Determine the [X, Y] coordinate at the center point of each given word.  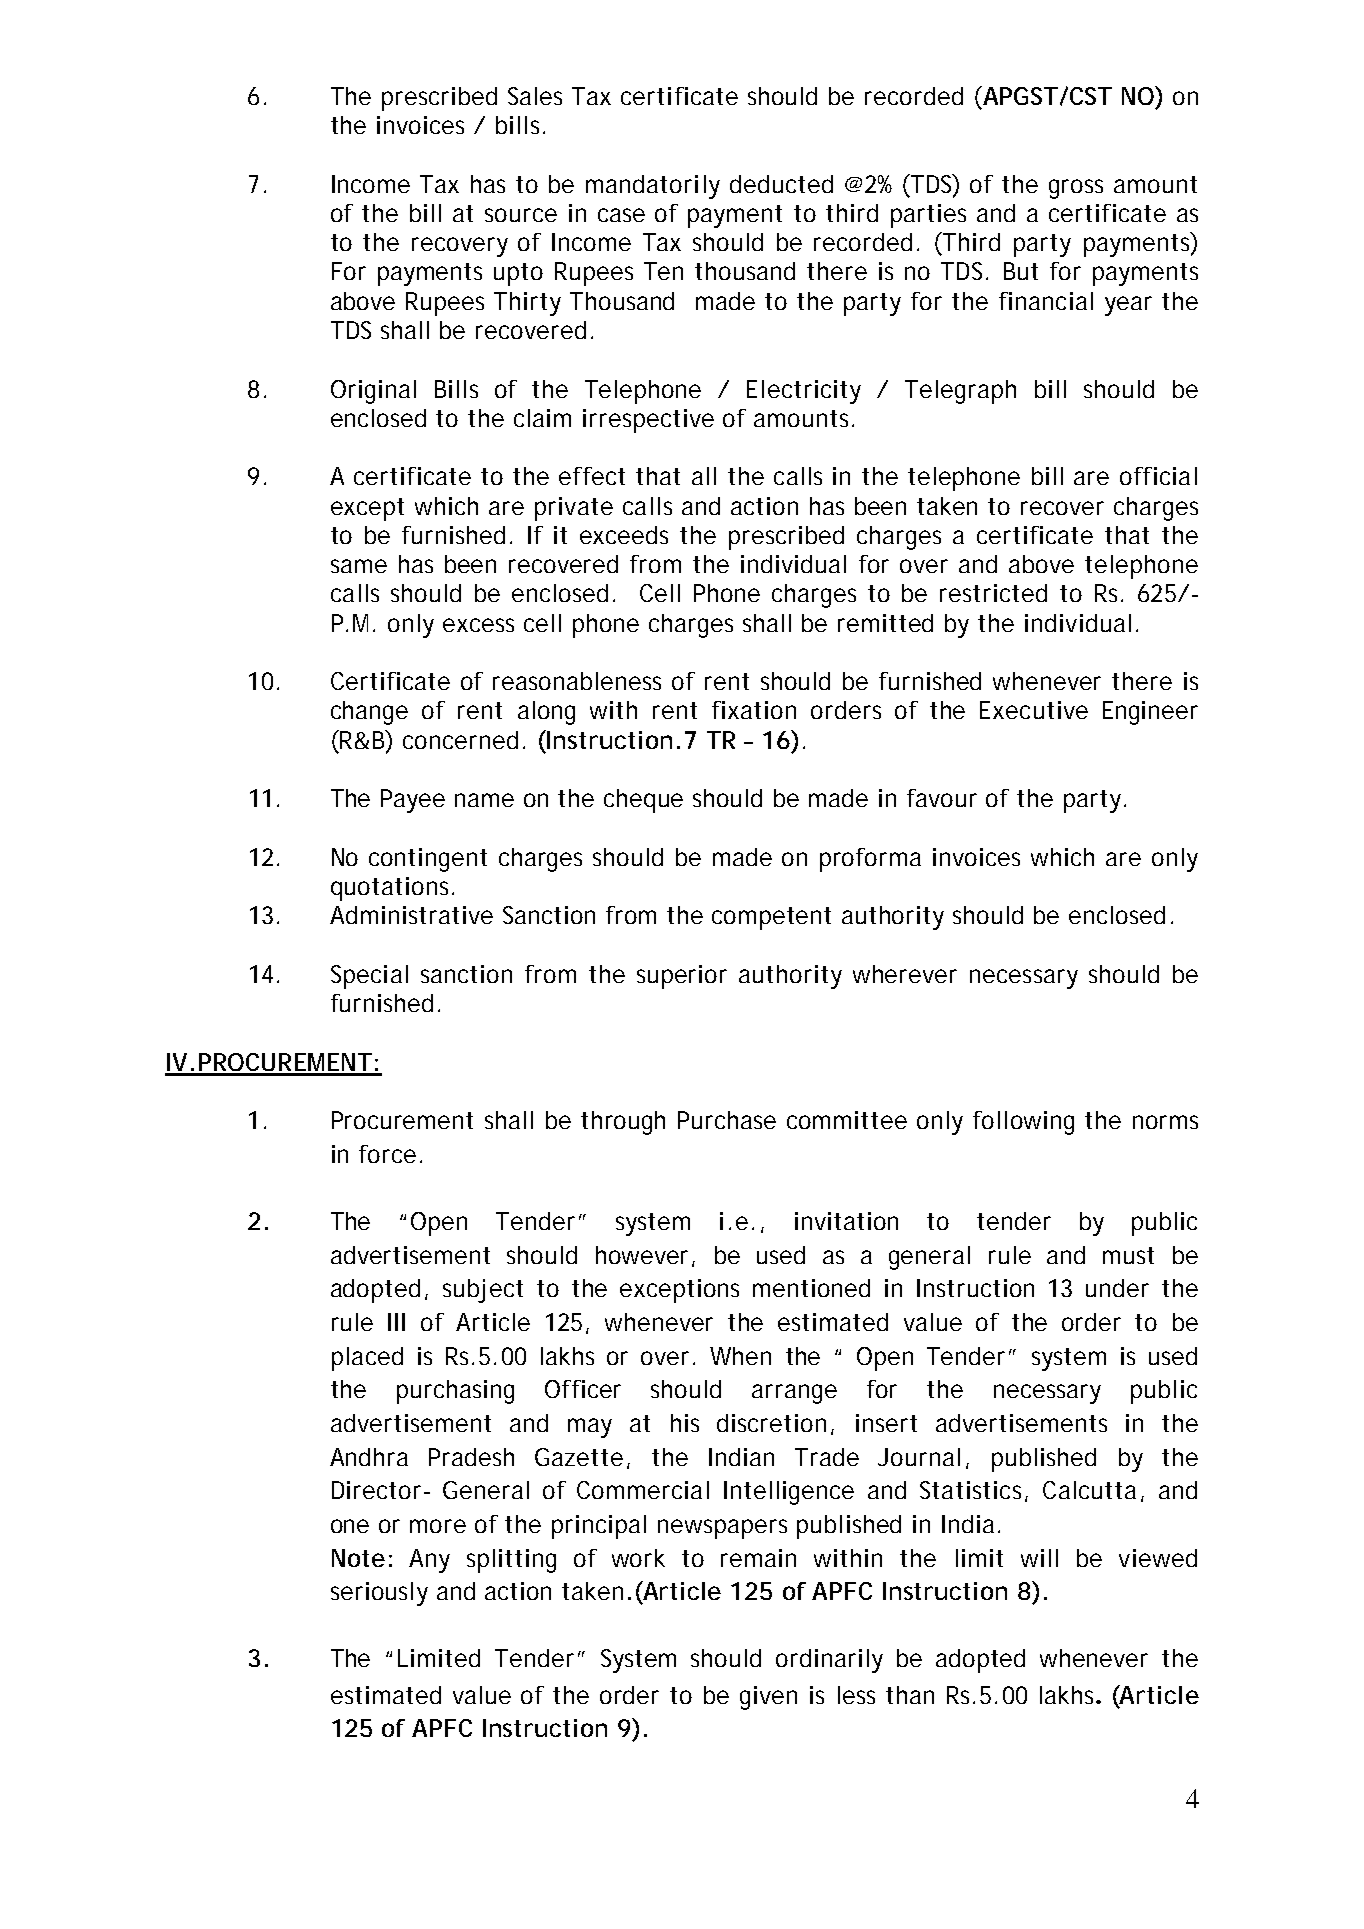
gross [1076, 189]
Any [429, 1561]
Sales [535, 96]
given [768, 1698]
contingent [428, 860]
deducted [781, 184]
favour [942, 798]
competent [771, 918]
